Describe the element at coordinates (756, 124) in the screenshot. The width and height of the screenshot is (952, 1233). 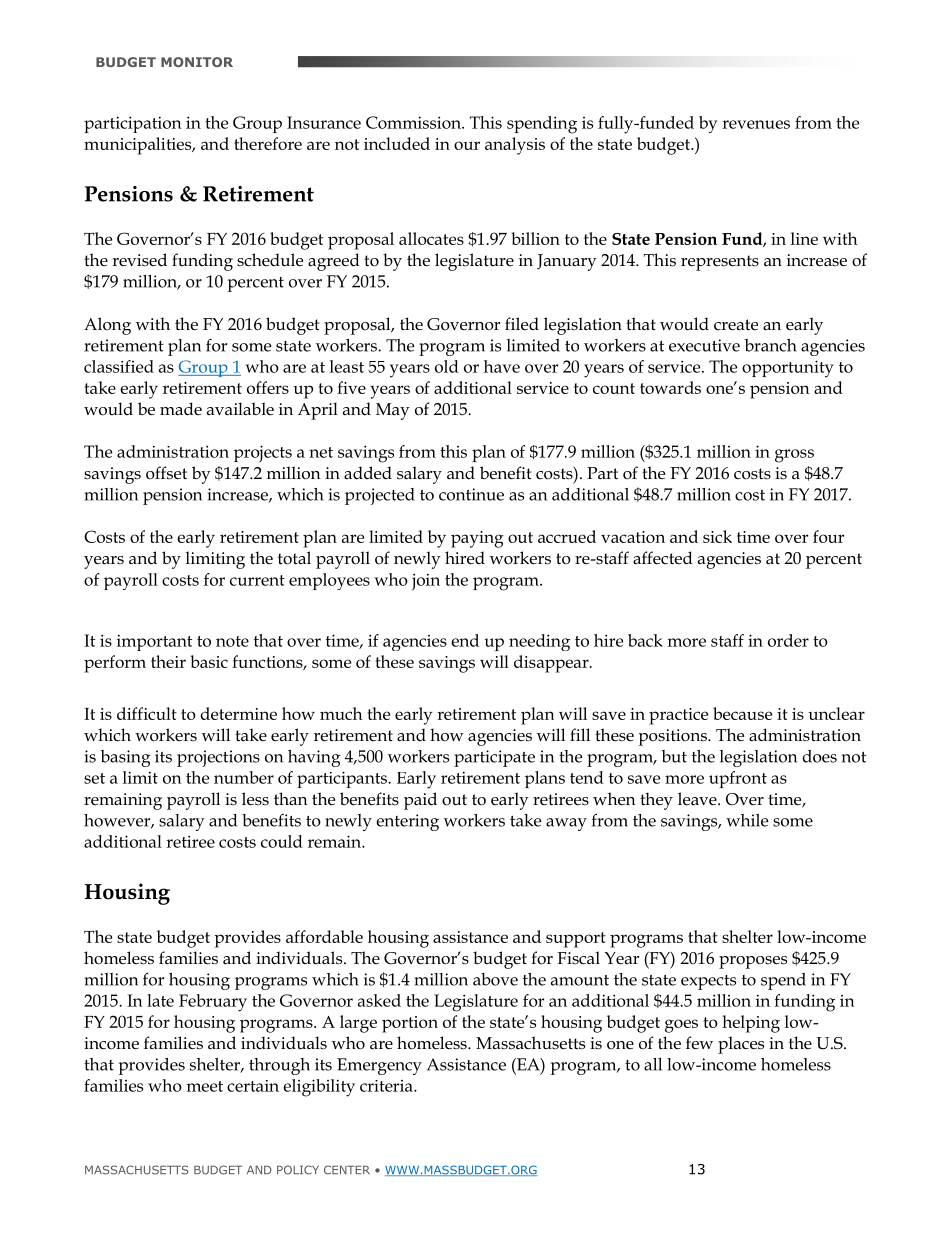
I see `revenues` at that location.
